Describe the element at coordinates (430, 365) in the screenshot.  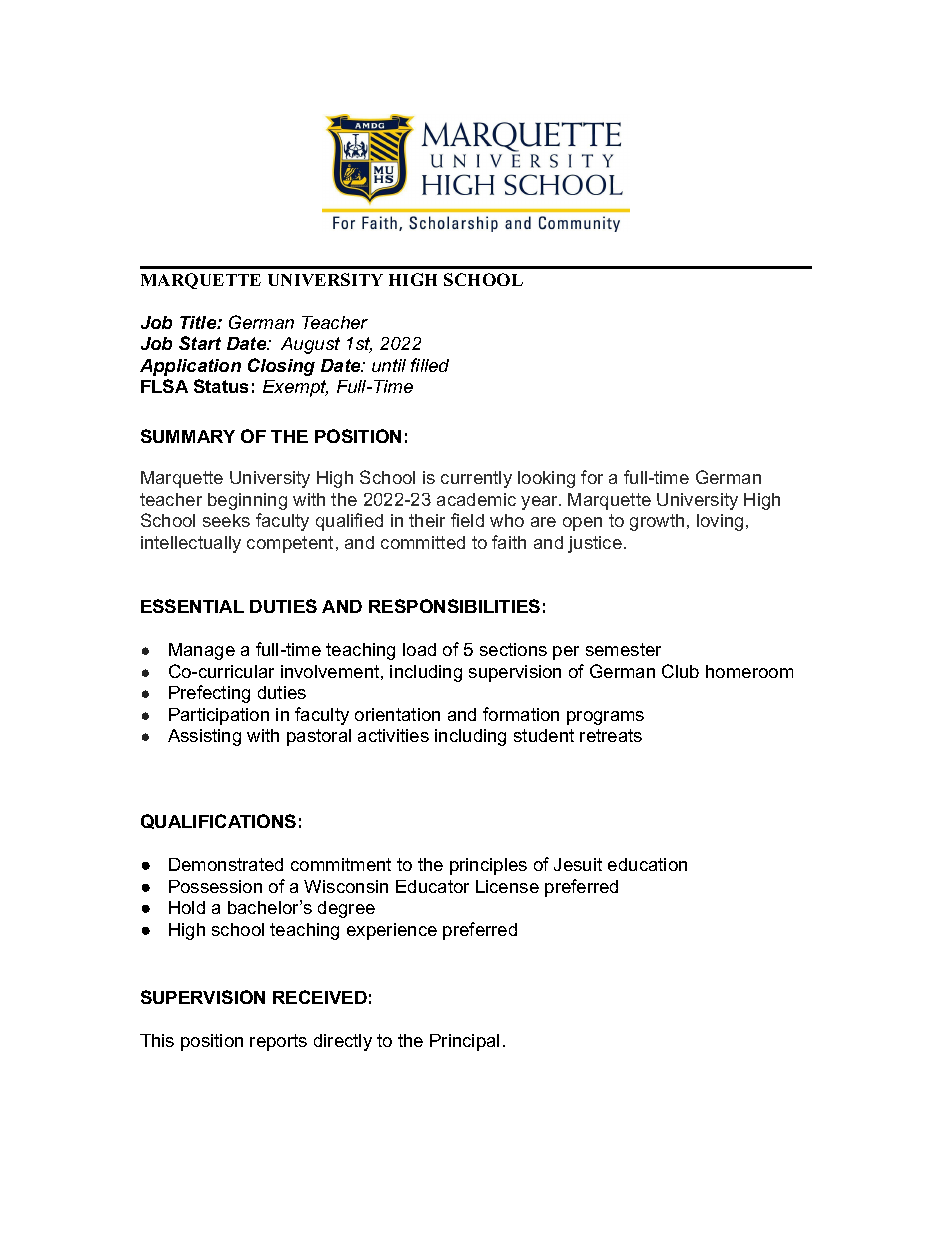
I see `filled` at that location.
